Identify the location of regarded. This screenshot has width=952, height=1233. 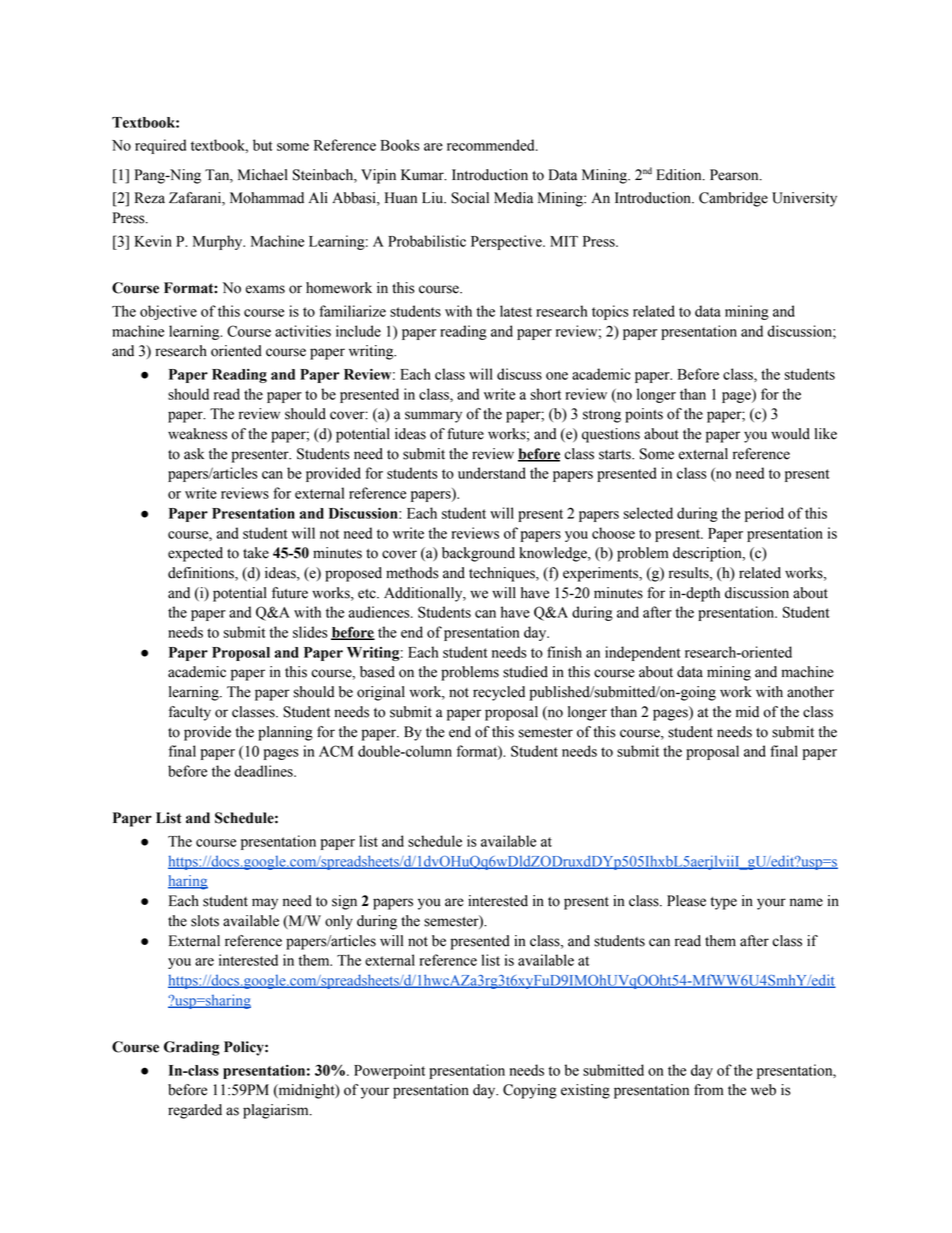
(195, 1111).
